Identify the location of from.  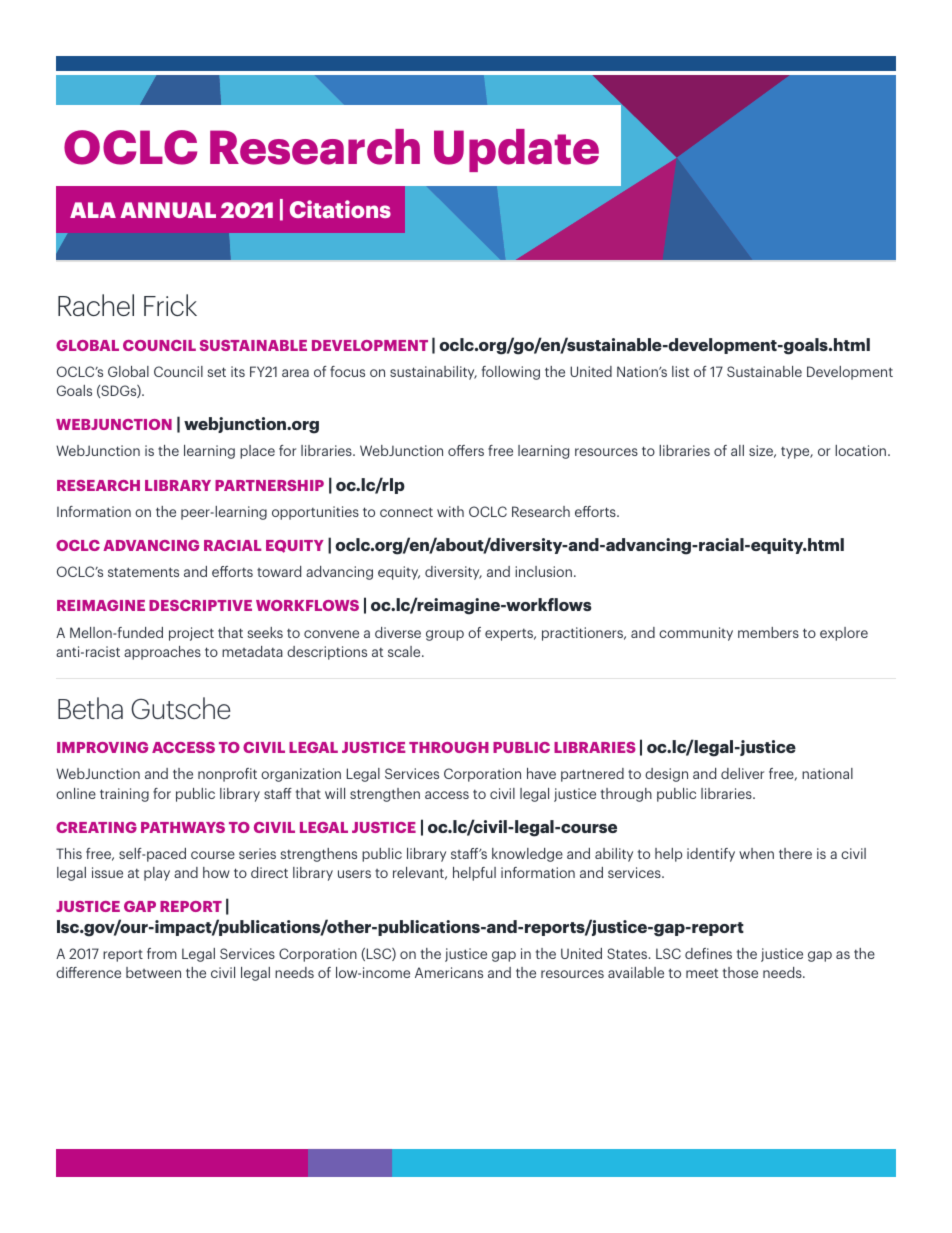
(162, 953).
